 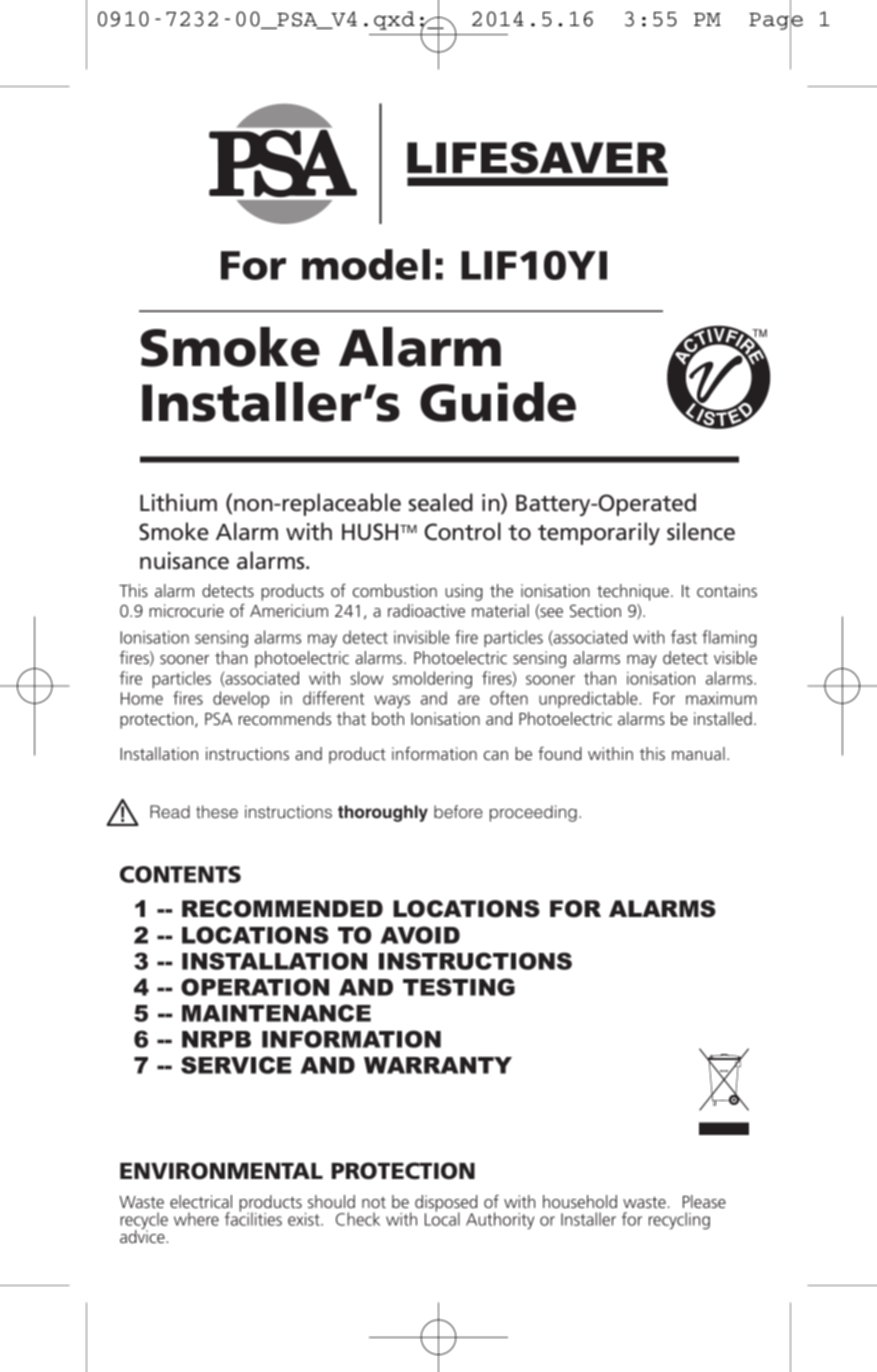 I want to click on electrical, so click(x=201, y=1201).
